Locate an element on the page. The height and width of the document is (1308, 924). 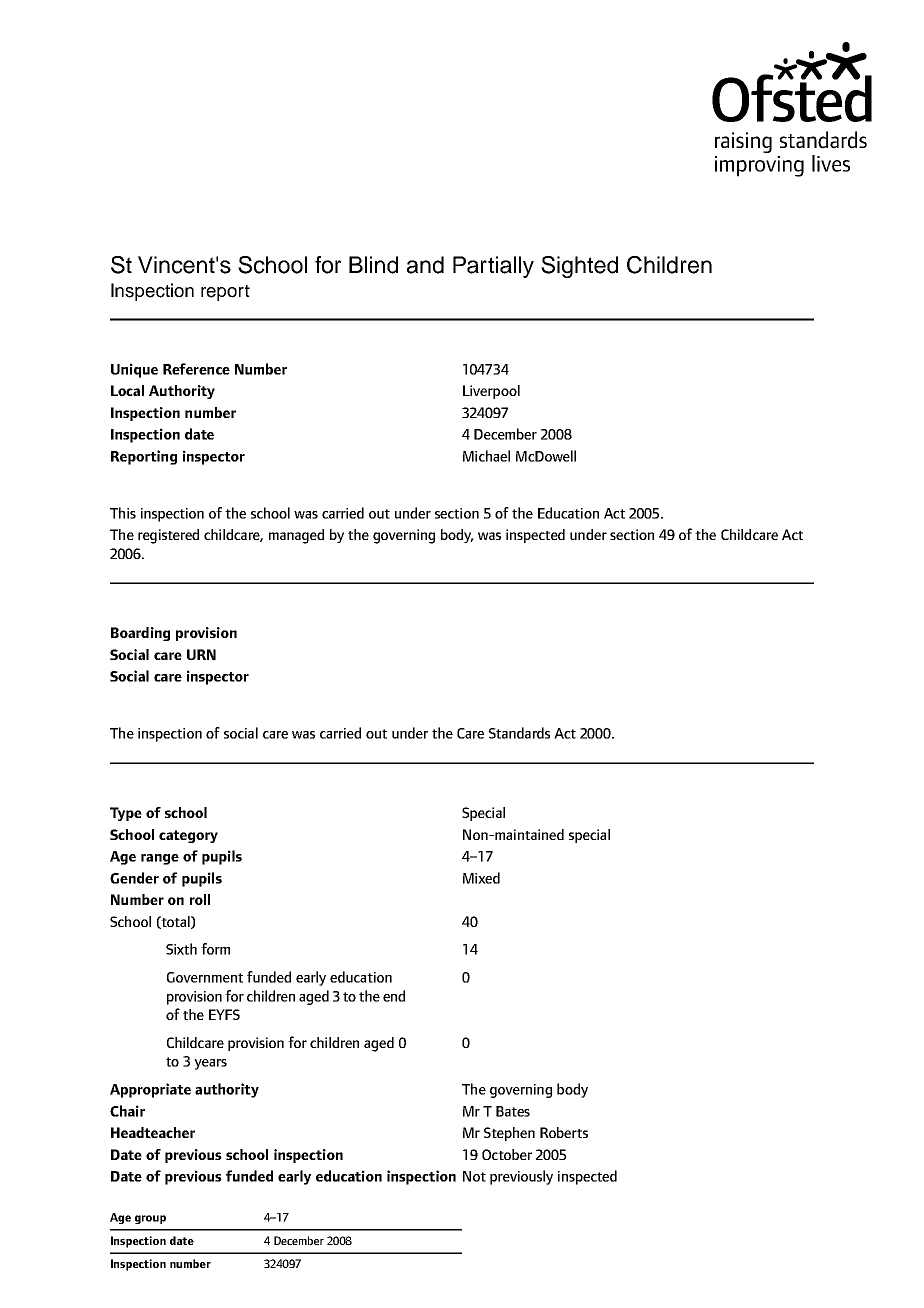
Standards is located at coordinates (519, 733).
